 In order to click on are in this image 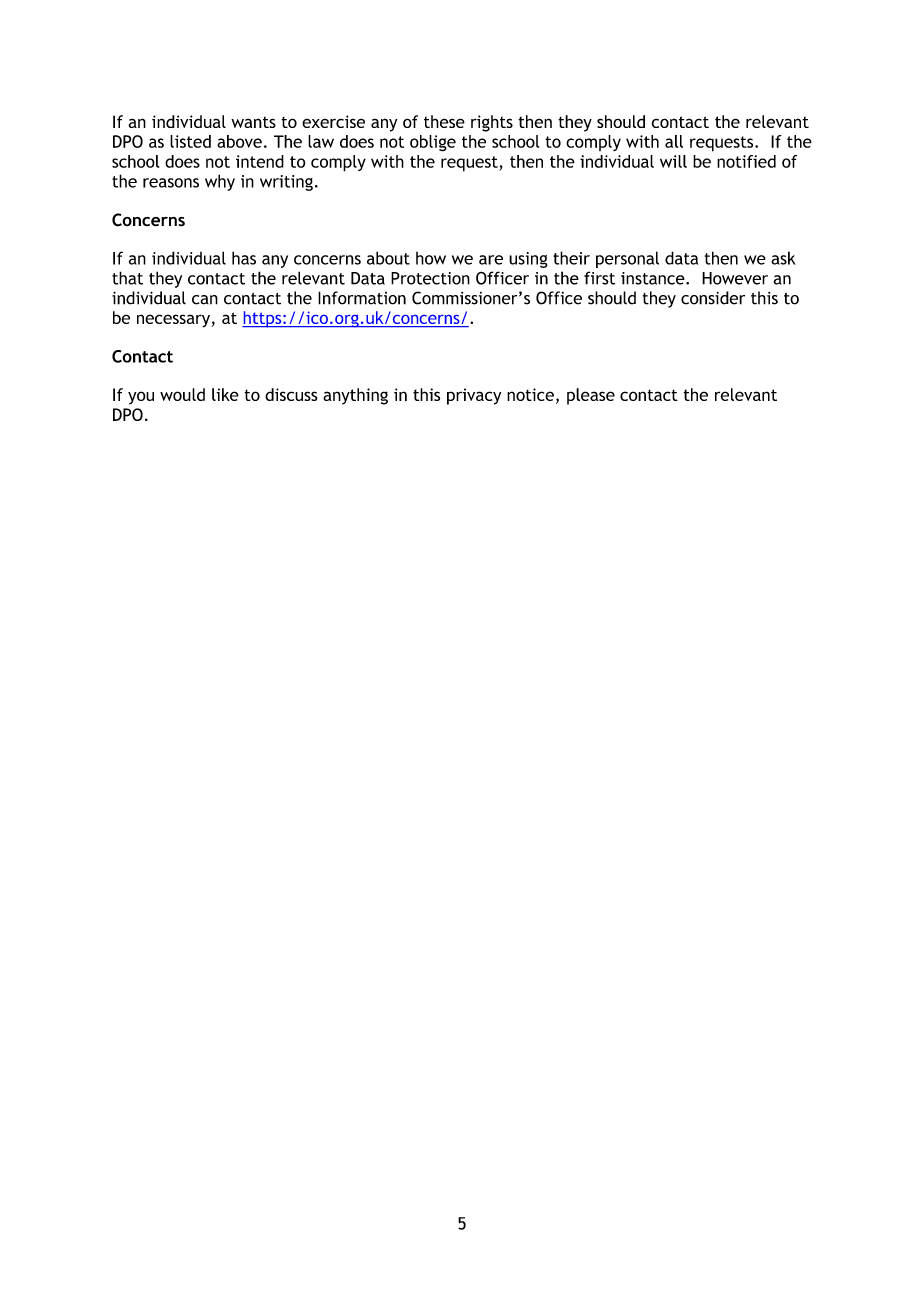, I will do `click(491, 260)`.
